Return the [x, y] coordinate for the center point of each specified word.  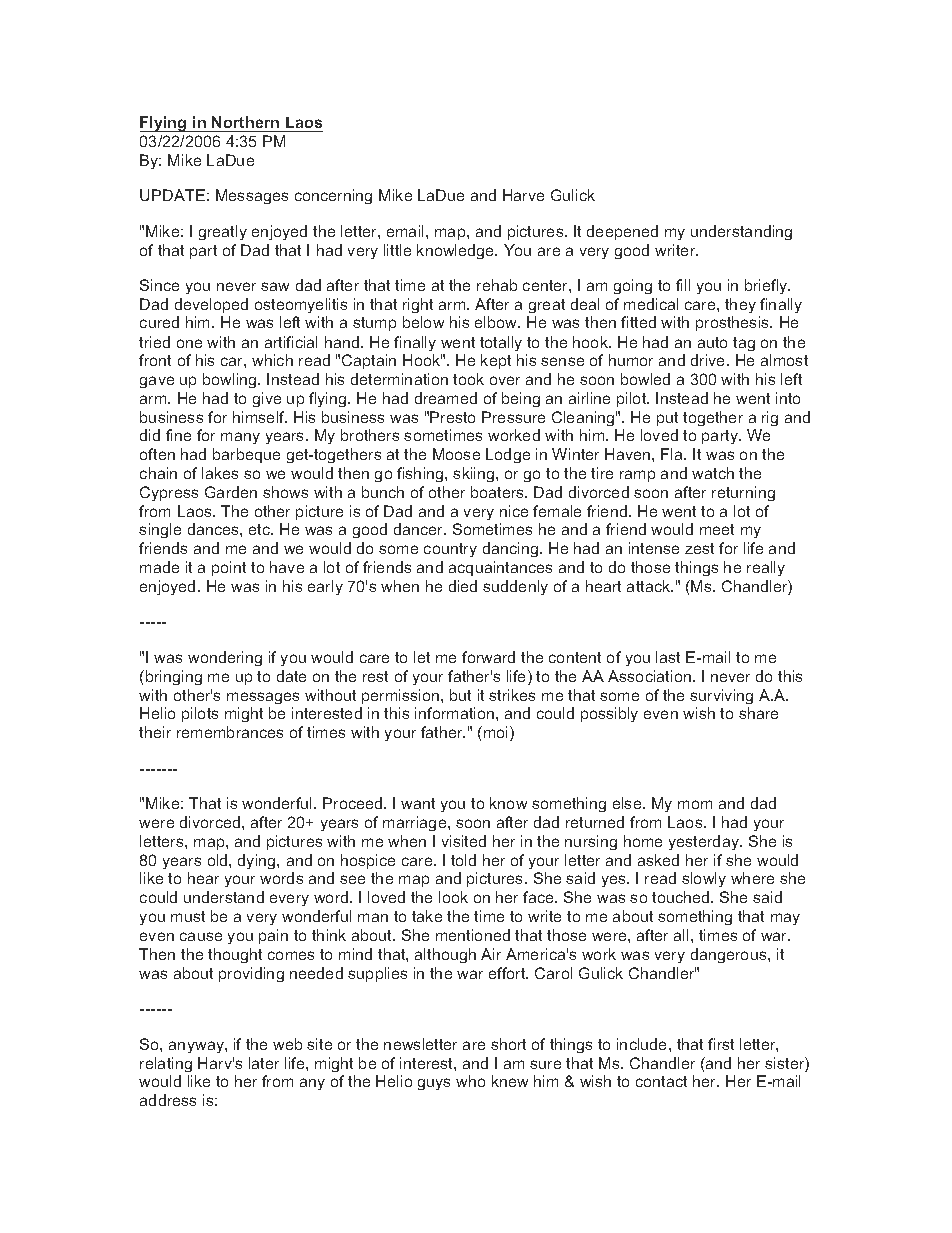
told [463, 860]
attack [650, 586]
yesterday [705, 842]
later [264, 1063]
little [397, 250]
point [229, 568]
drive [709, 360]
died [463, 586]
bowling [231, 380]
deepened [622, 232]
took [468, 379]
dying [258, 861]
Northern [245, 122]
